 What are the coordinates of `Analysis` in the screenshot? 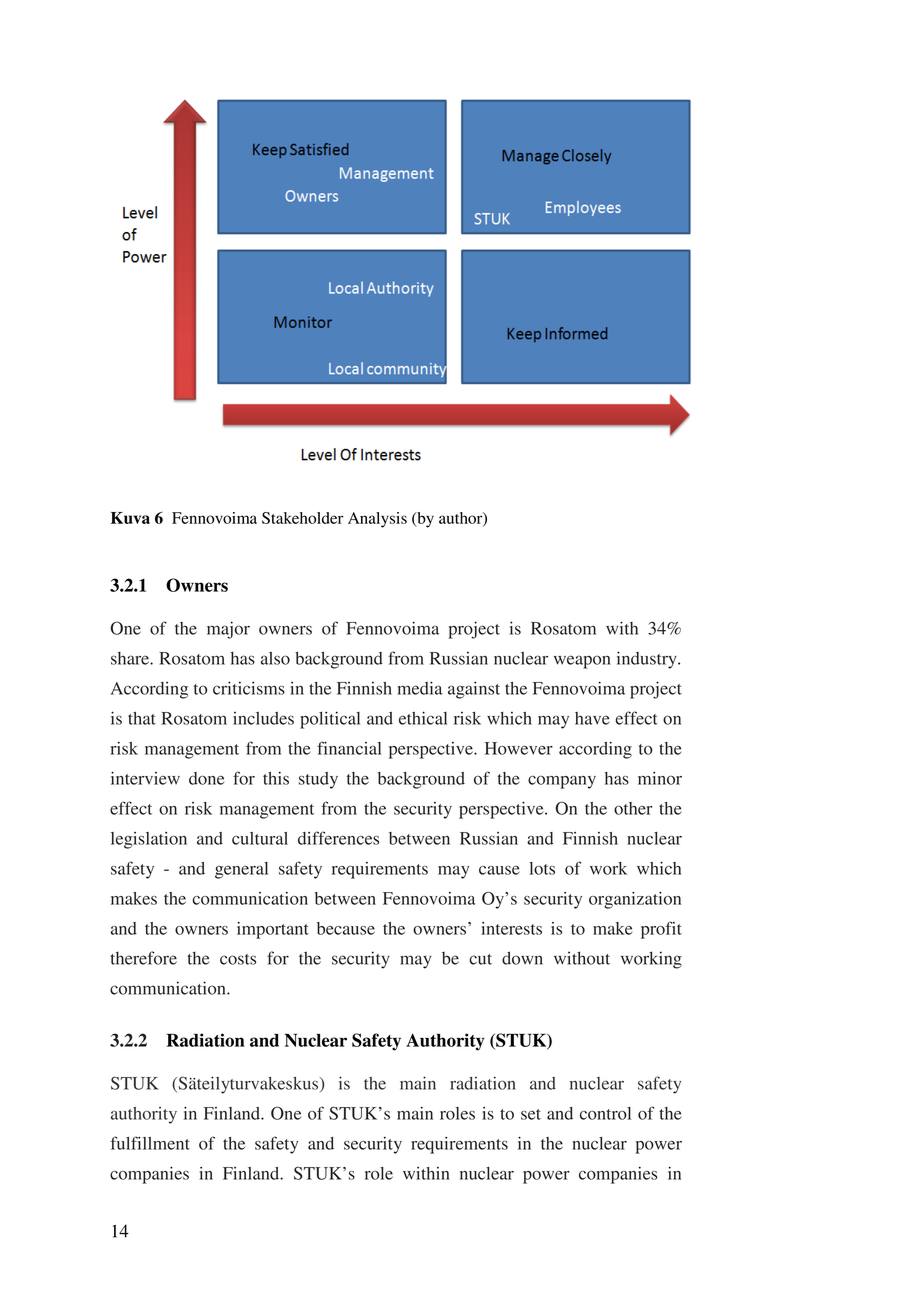 It's located at (377, 520).
